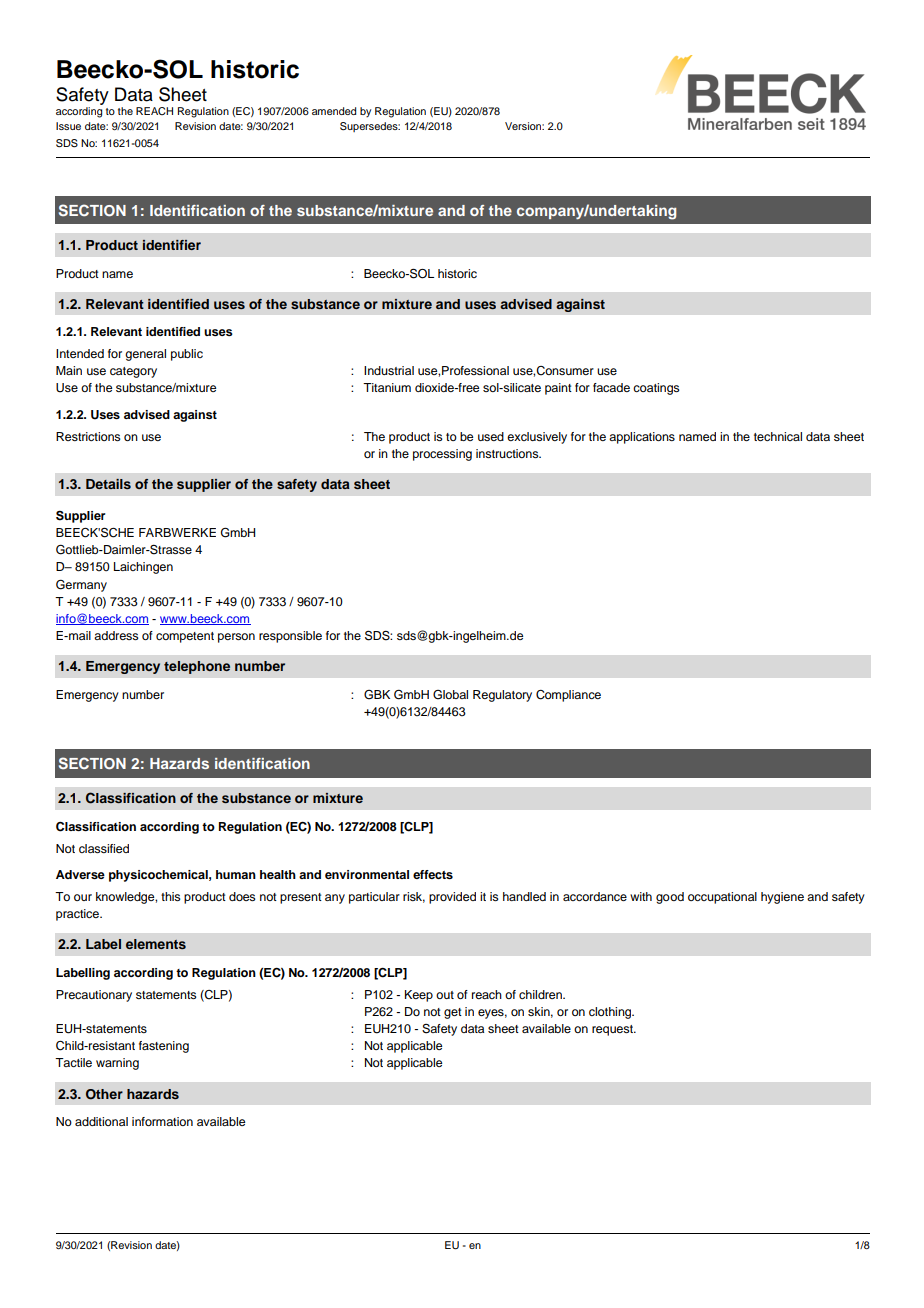 The height and width of the document is (1308, 924). What do you see at coordinates (613, 1030) in the document?
I see `request` at bounding box center [613, 1030].
